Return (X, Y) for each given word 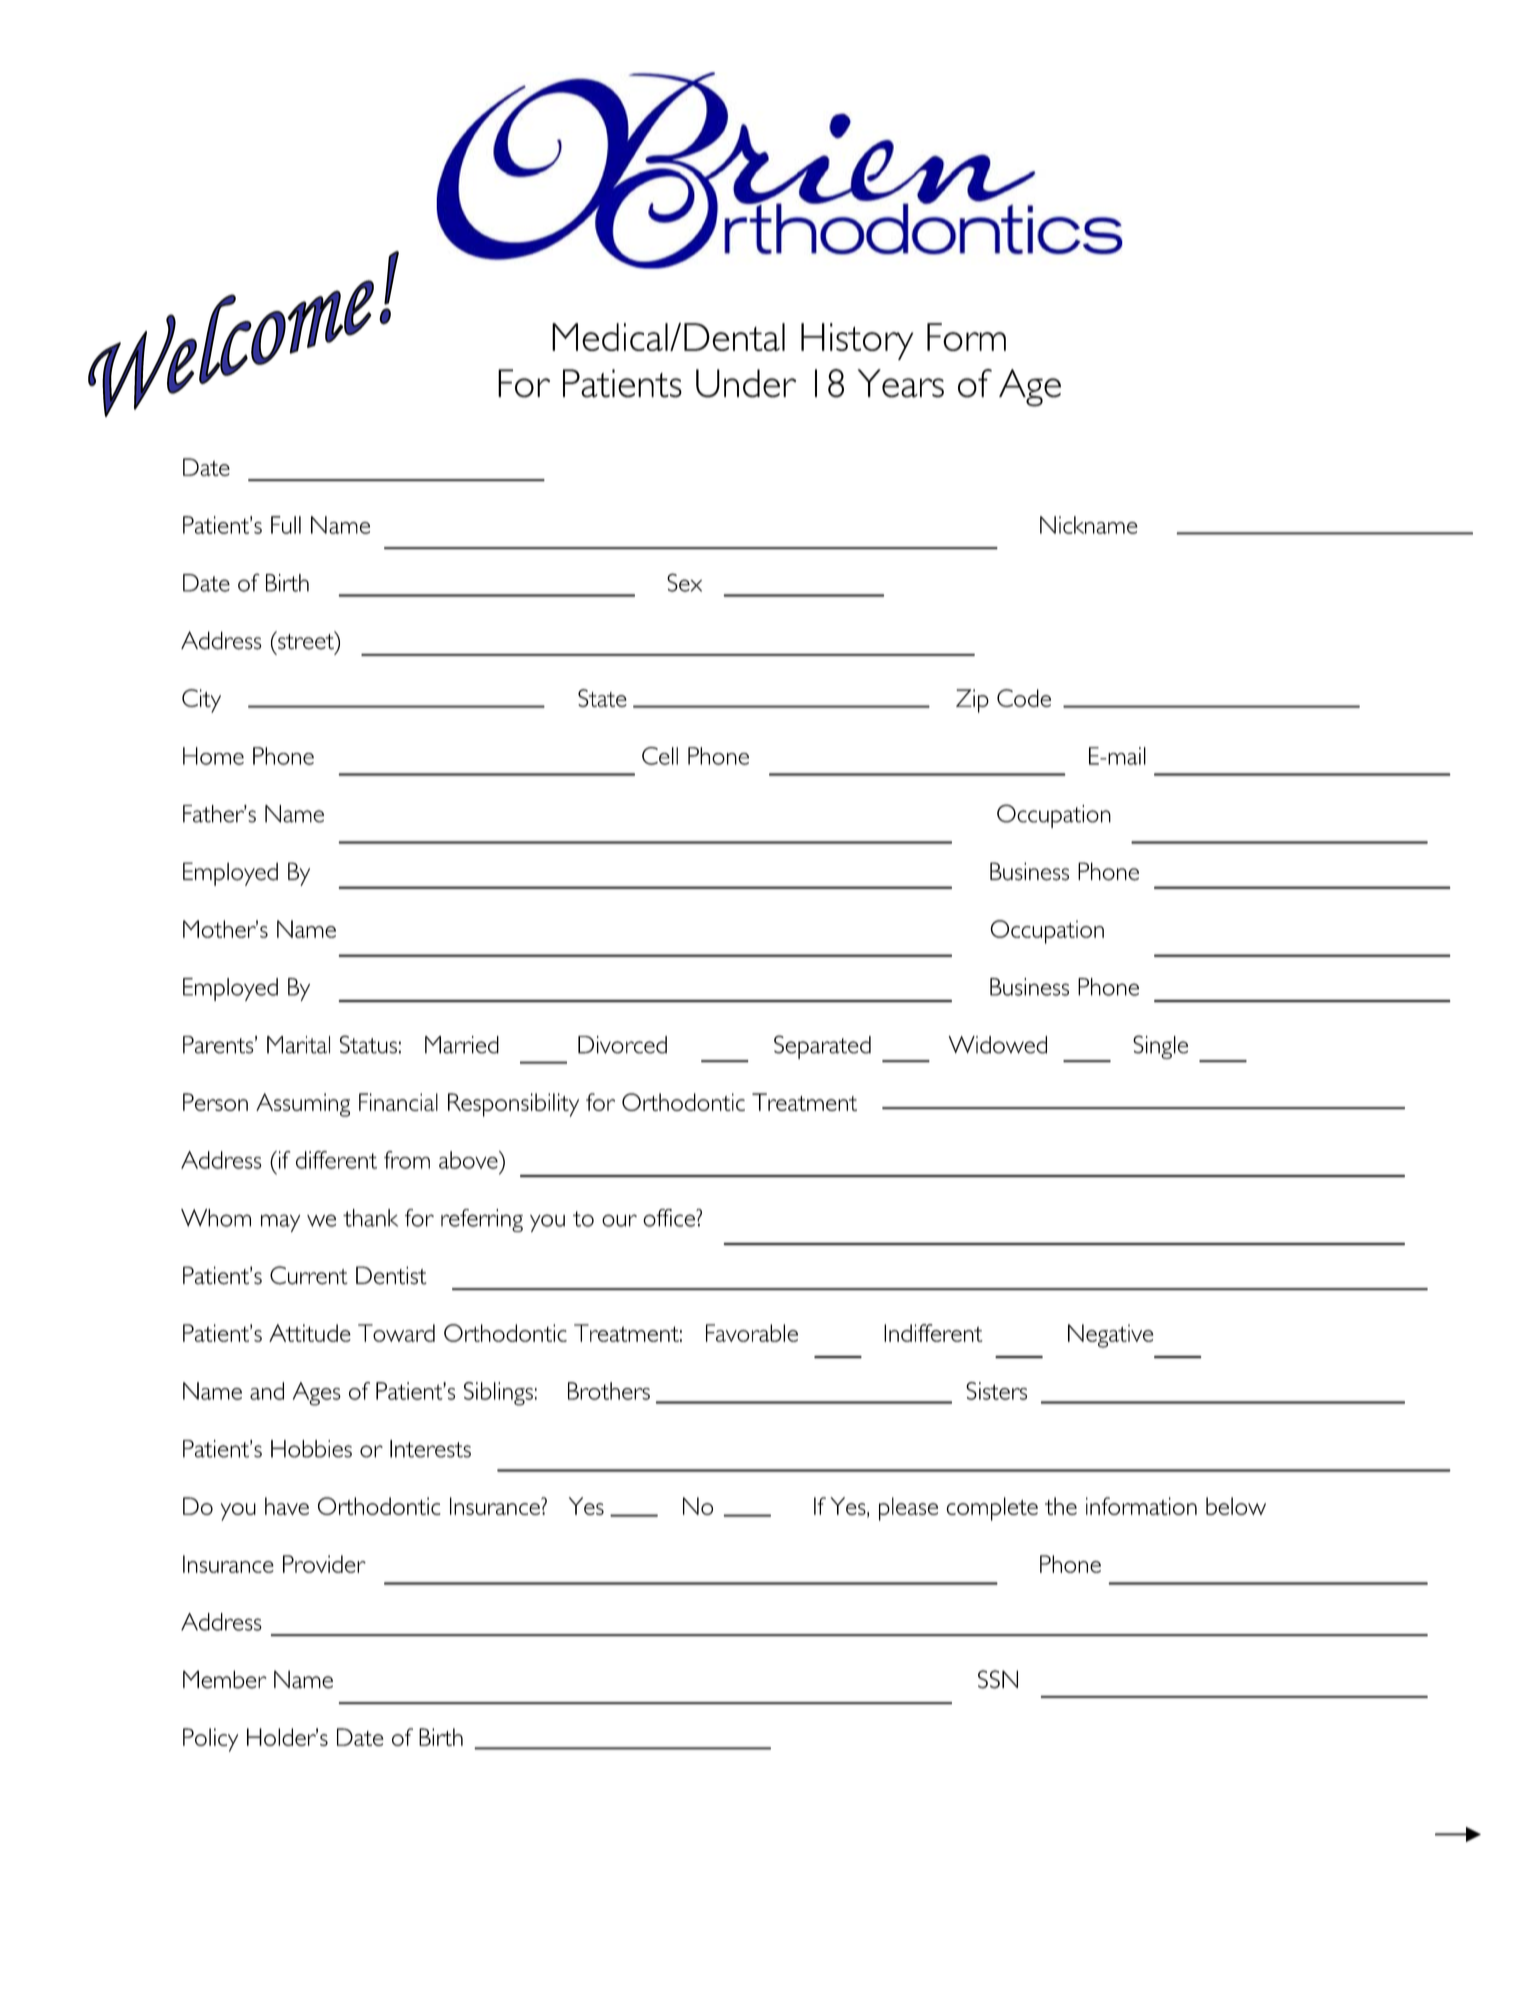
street (306, 640)
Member (225, 1679)
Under (746, 383)
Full (286, 525)
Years (901, 383)
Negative (1110, 1336)
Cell (660, 756)
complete (992, 1509)
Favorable (752, 1333)
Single (1160, 1047)
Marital (298, 1045)
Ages (317, 1394)
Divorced (622, 1045)
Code (1024, 698)
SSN (998, 1679)
